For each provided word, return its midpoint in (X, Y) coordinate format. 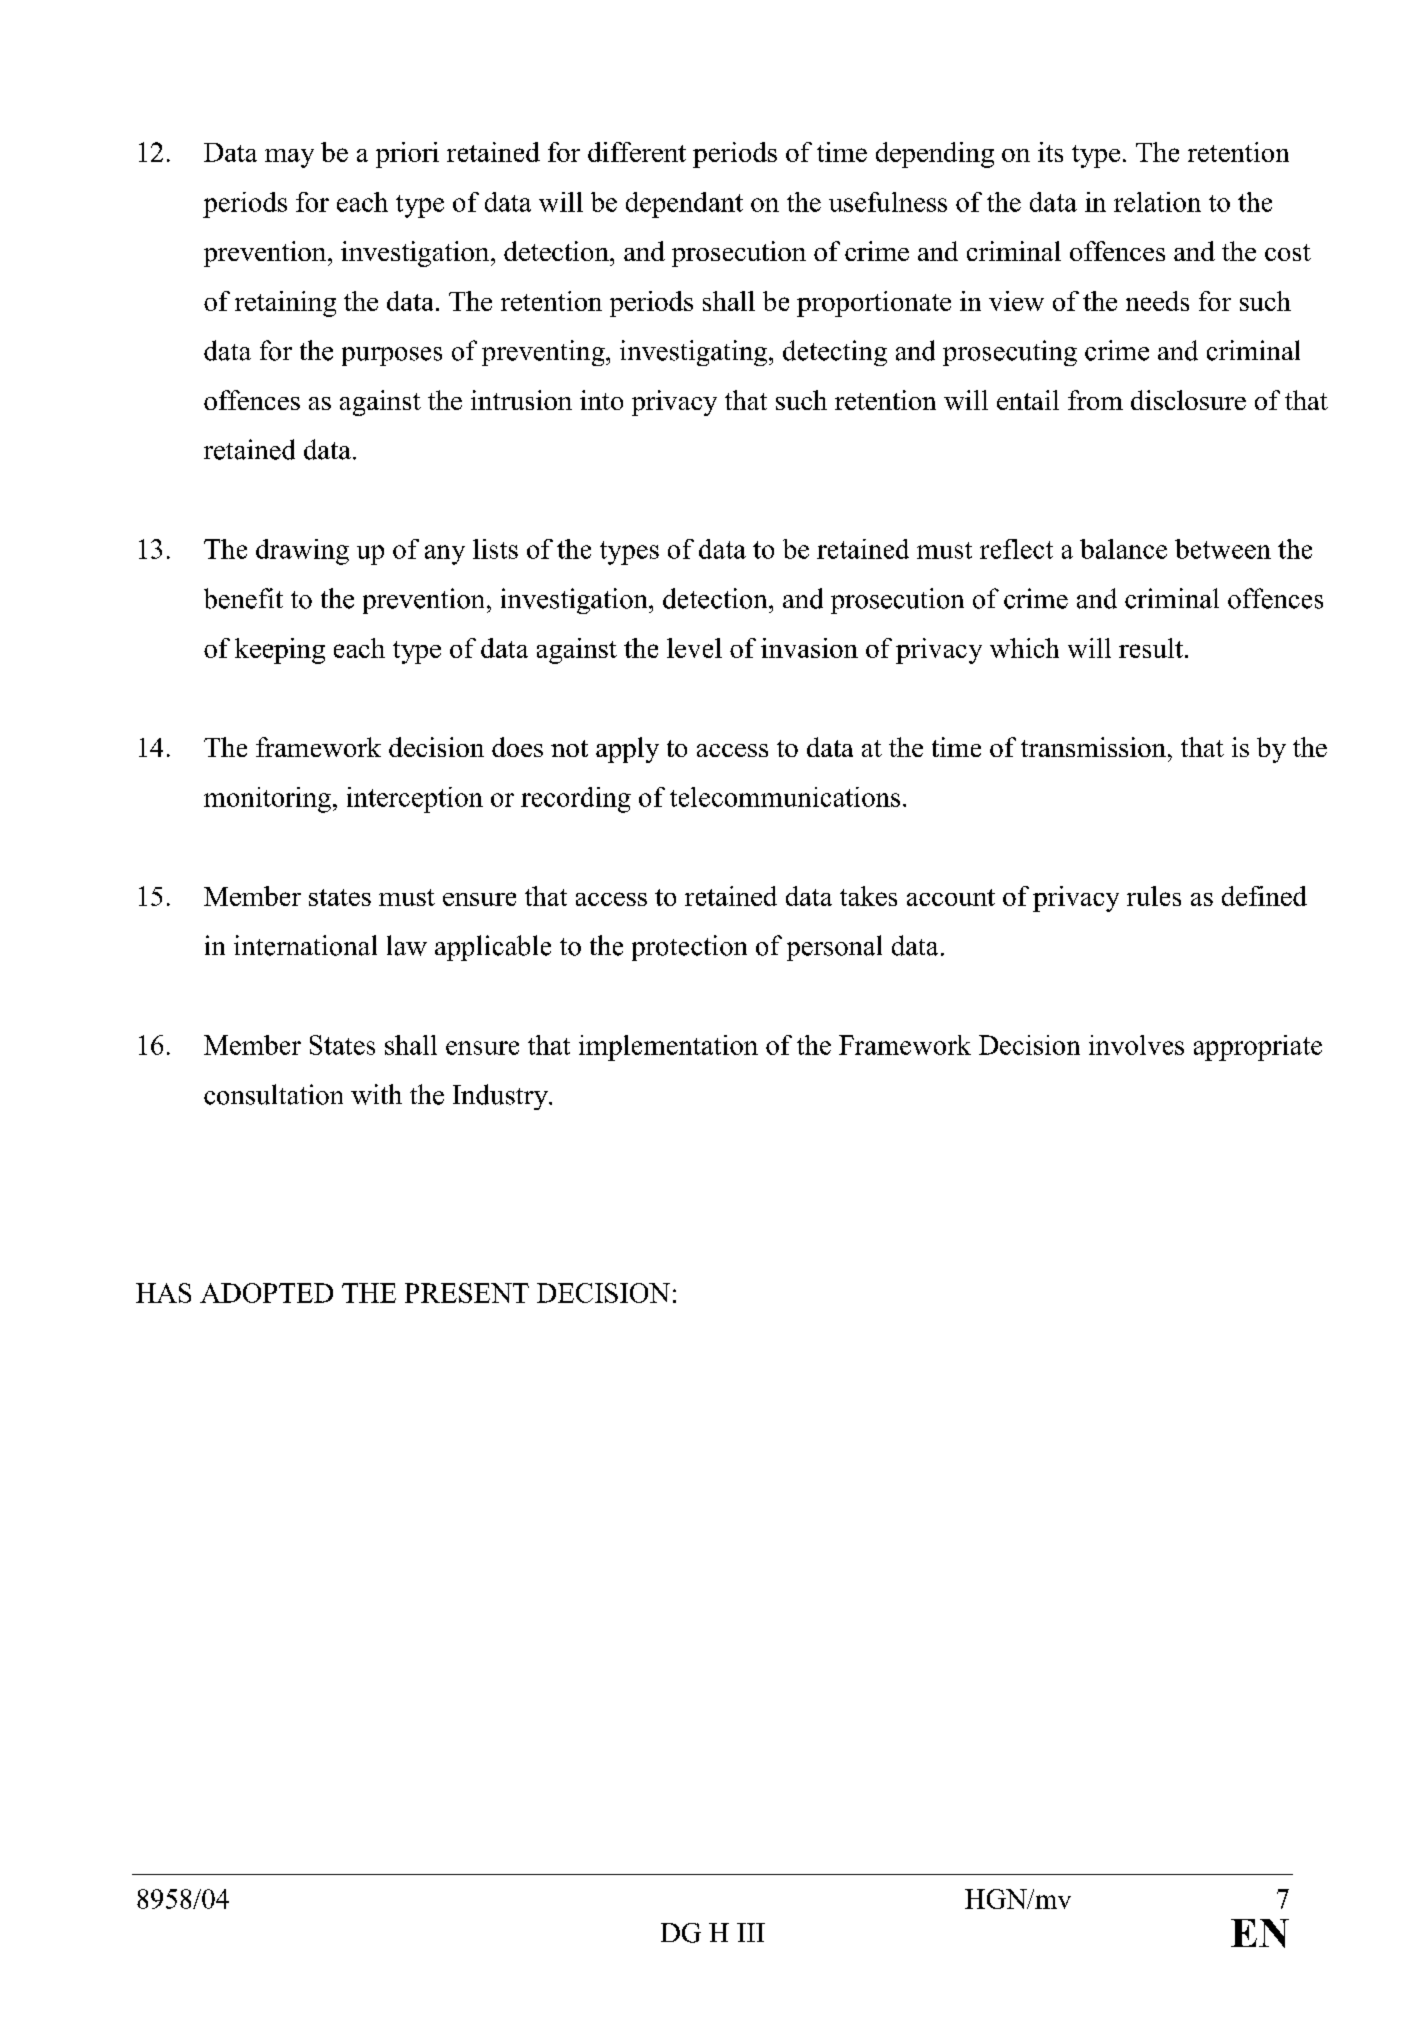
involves (1136, 1045)
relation (1157, 202)
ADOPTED (266, 1293)
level (694, 648)
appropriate (1258, 1048)
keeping (280, 651)
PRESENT (467, 1293)
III (751, 1932)
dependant (684, 205)
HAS (163, 1293)
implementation (668, 1048)
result (1151, 648)
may (289, 158)
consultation (273, 1094)
